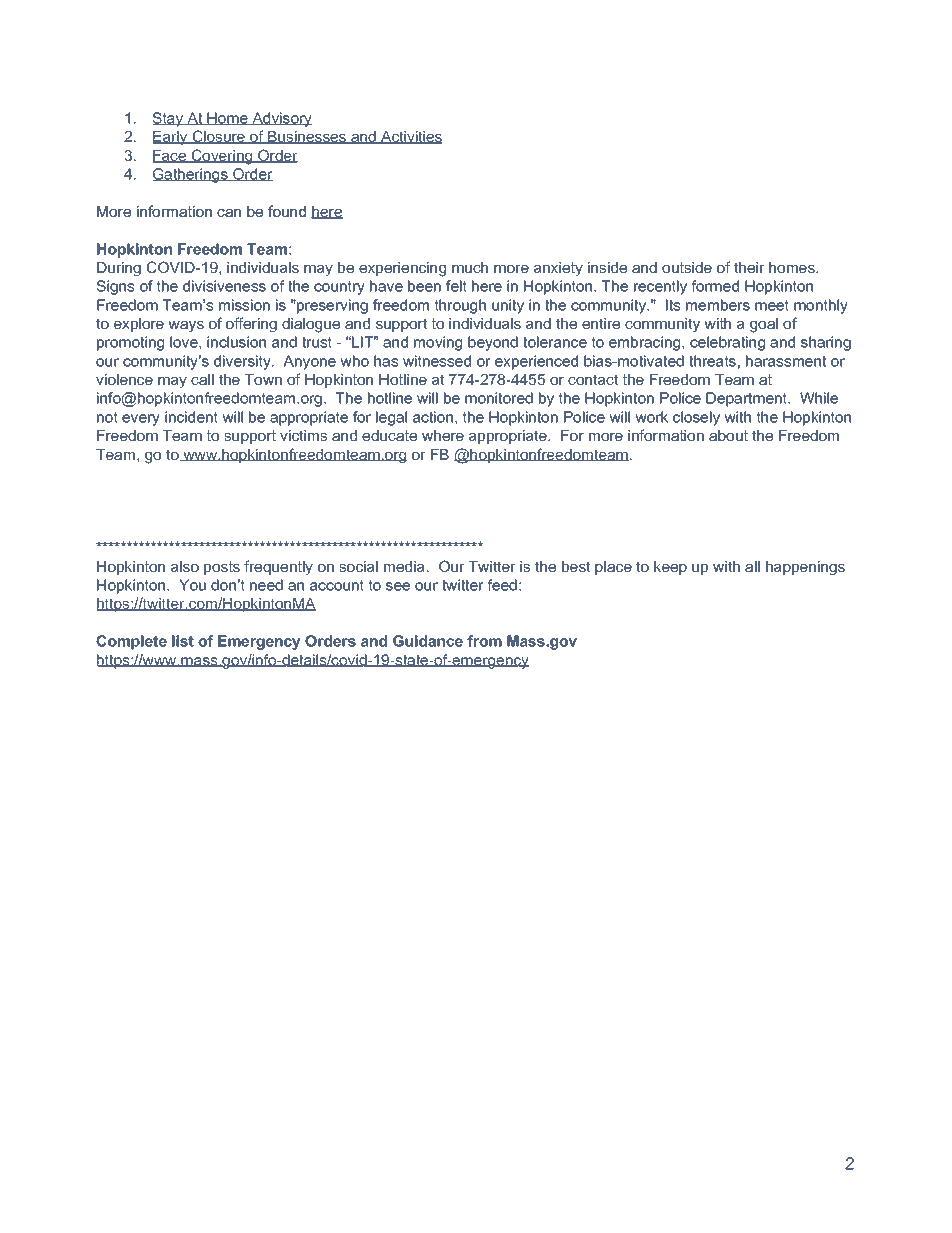 The height and width of the document is (1233, 952). I want to click on from, so click(484, 641).
